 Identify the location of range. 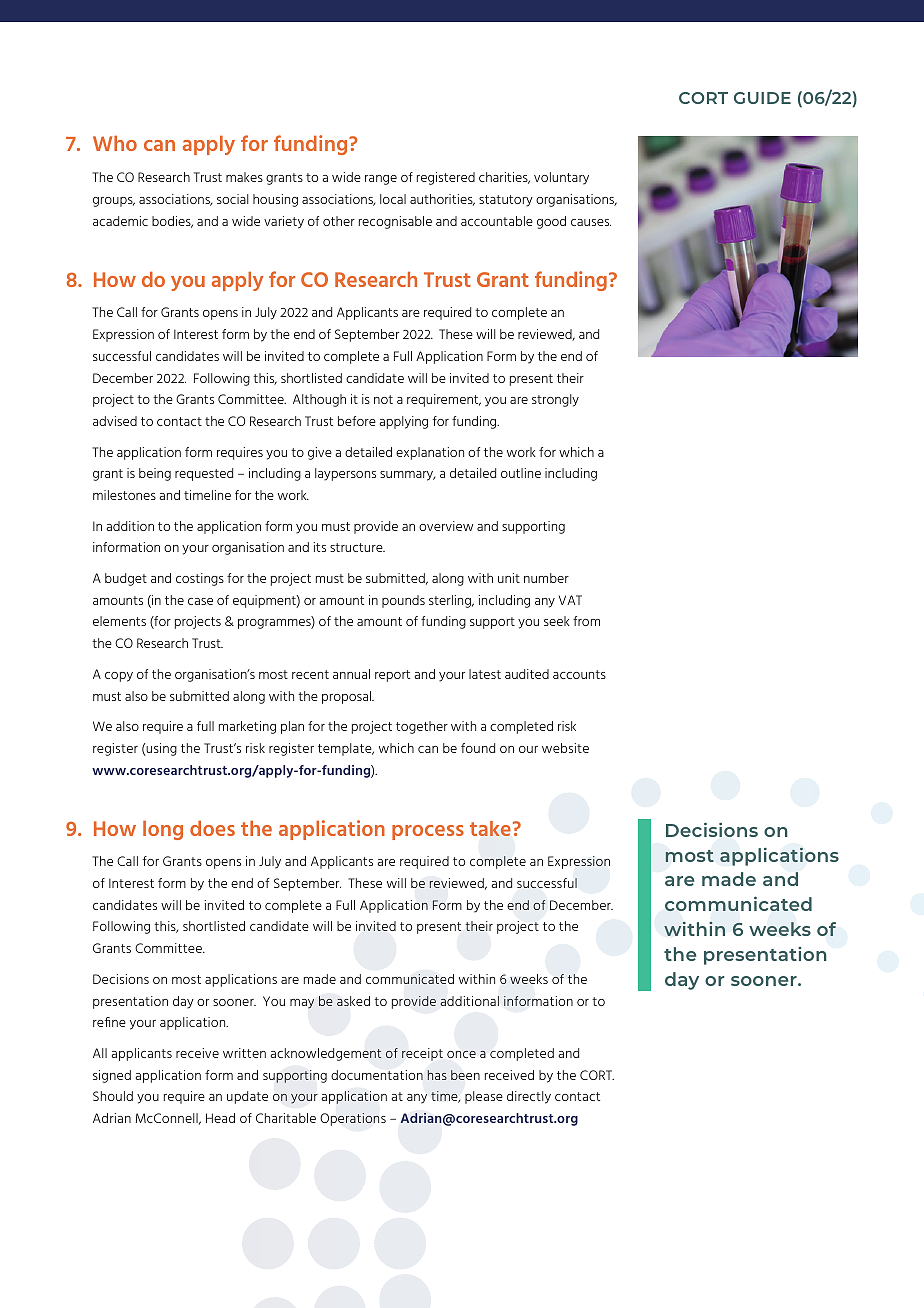
(381, 180).
